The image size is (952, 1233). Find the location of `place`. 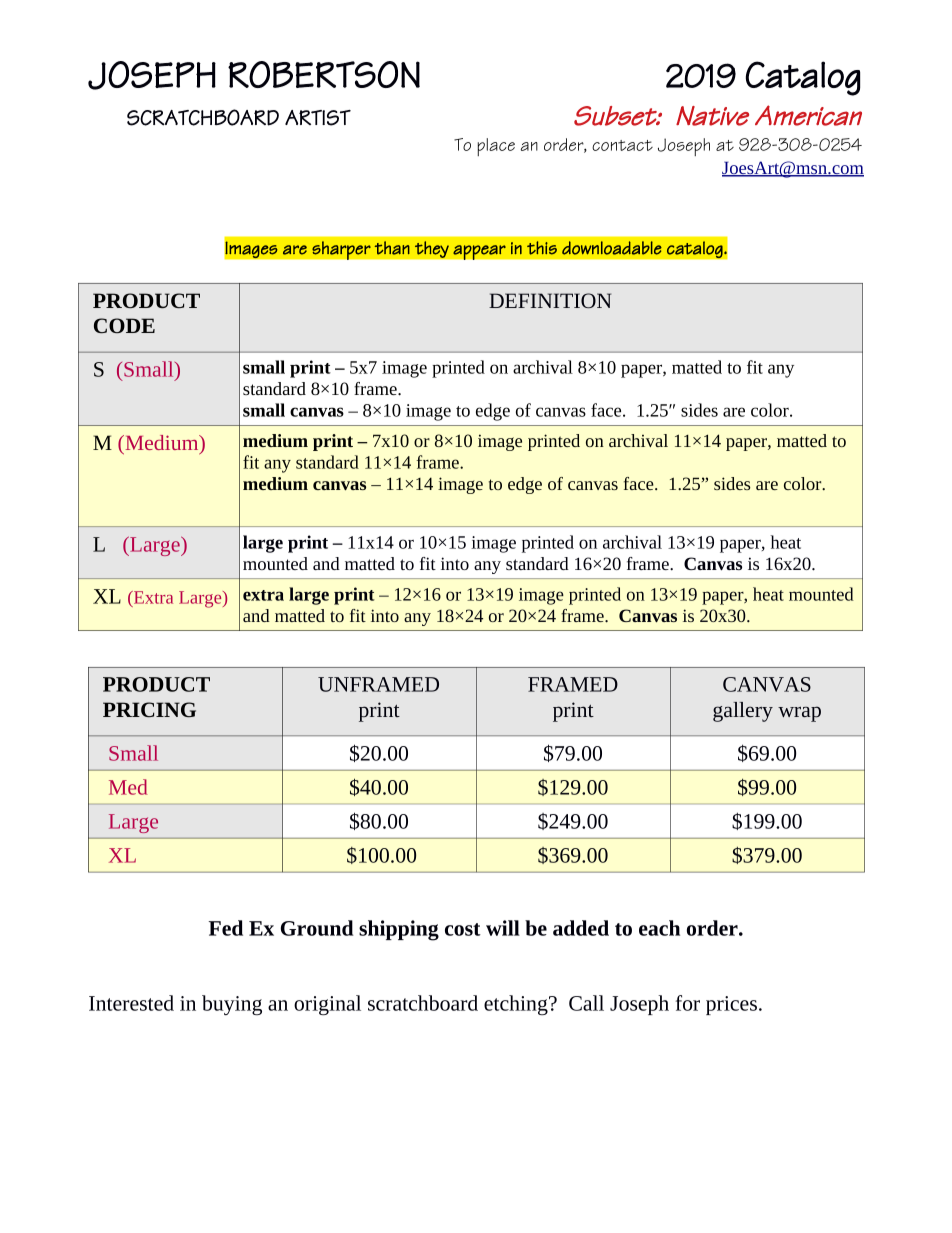

place is located at coordinates (496, 147).
